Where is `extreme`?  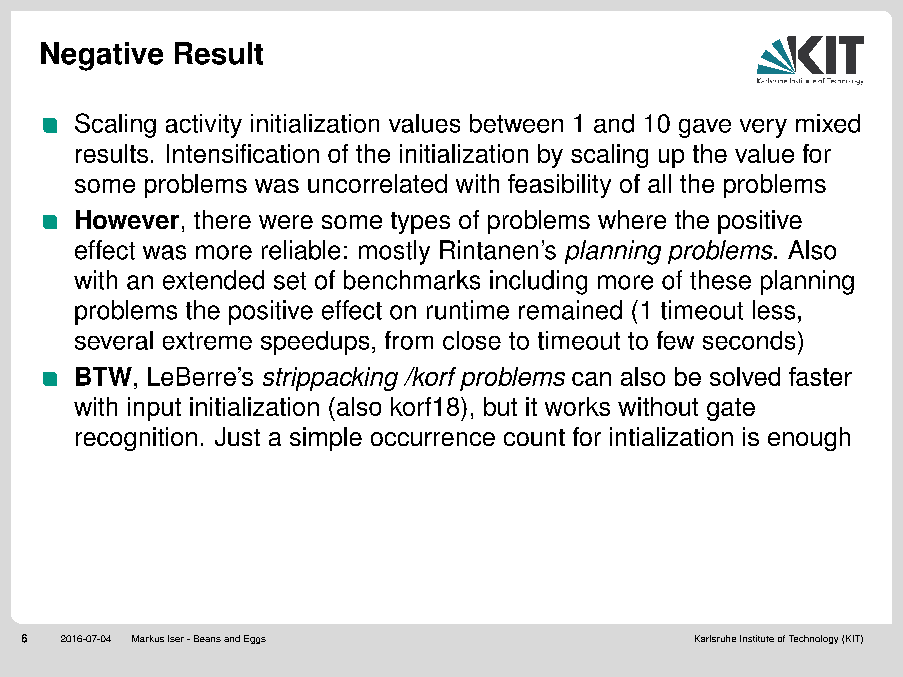
extreme is located at coordinates (207, 341).
